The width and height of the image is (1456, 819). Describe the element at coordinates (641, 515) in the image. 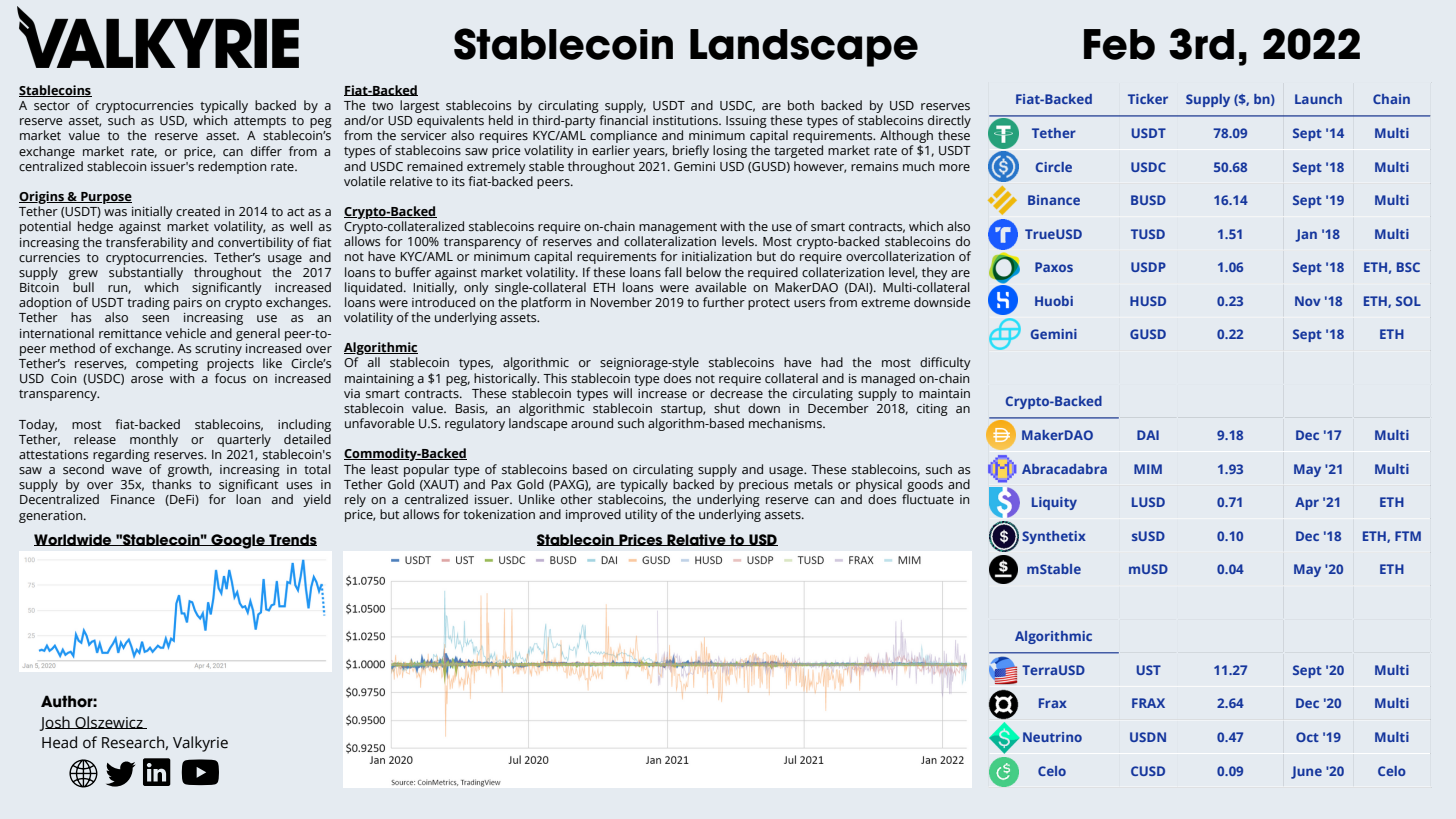

I see `utility` at that location.
